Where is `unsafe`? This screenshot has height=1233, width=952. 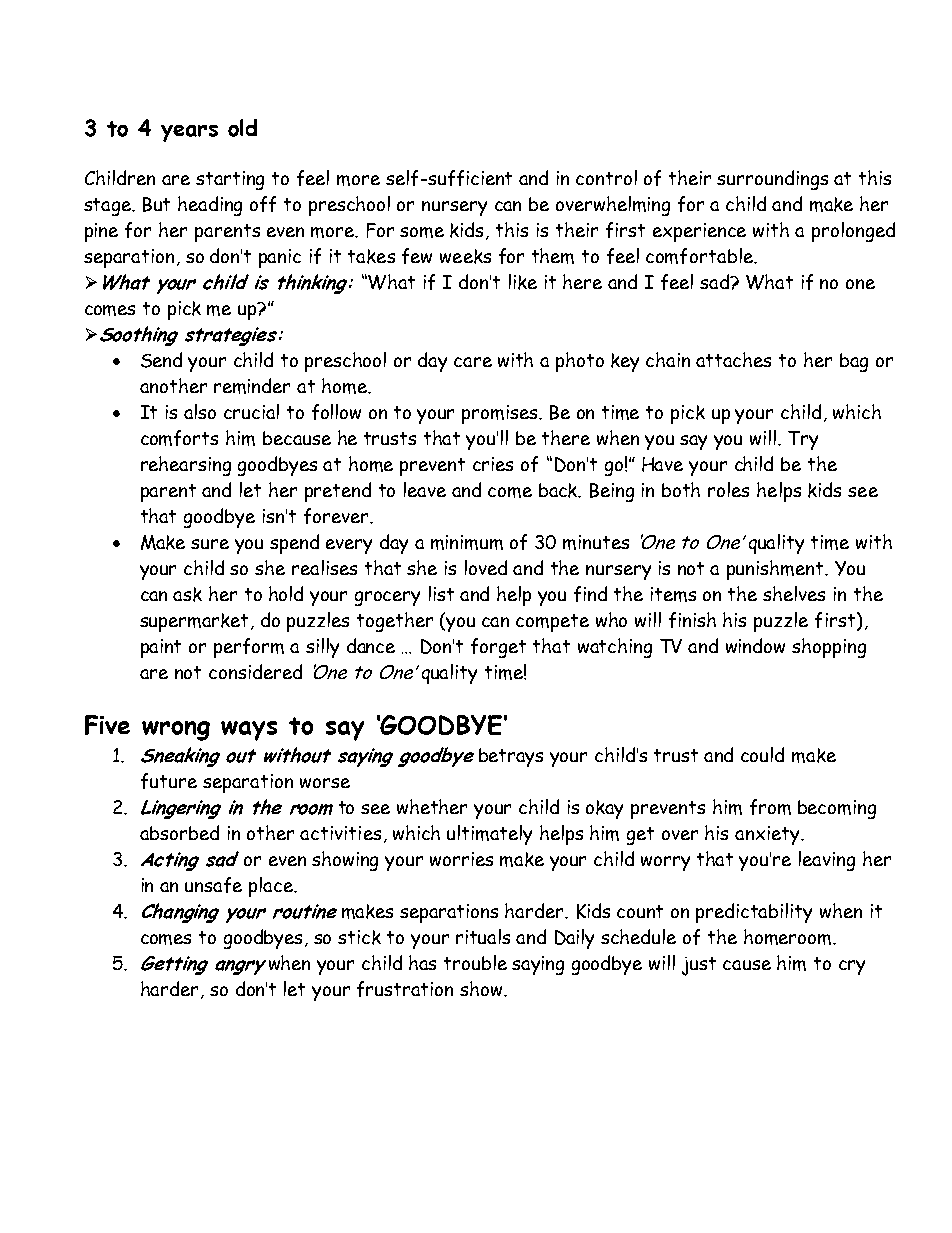
unsafe is located at coordinates (213, 885).
